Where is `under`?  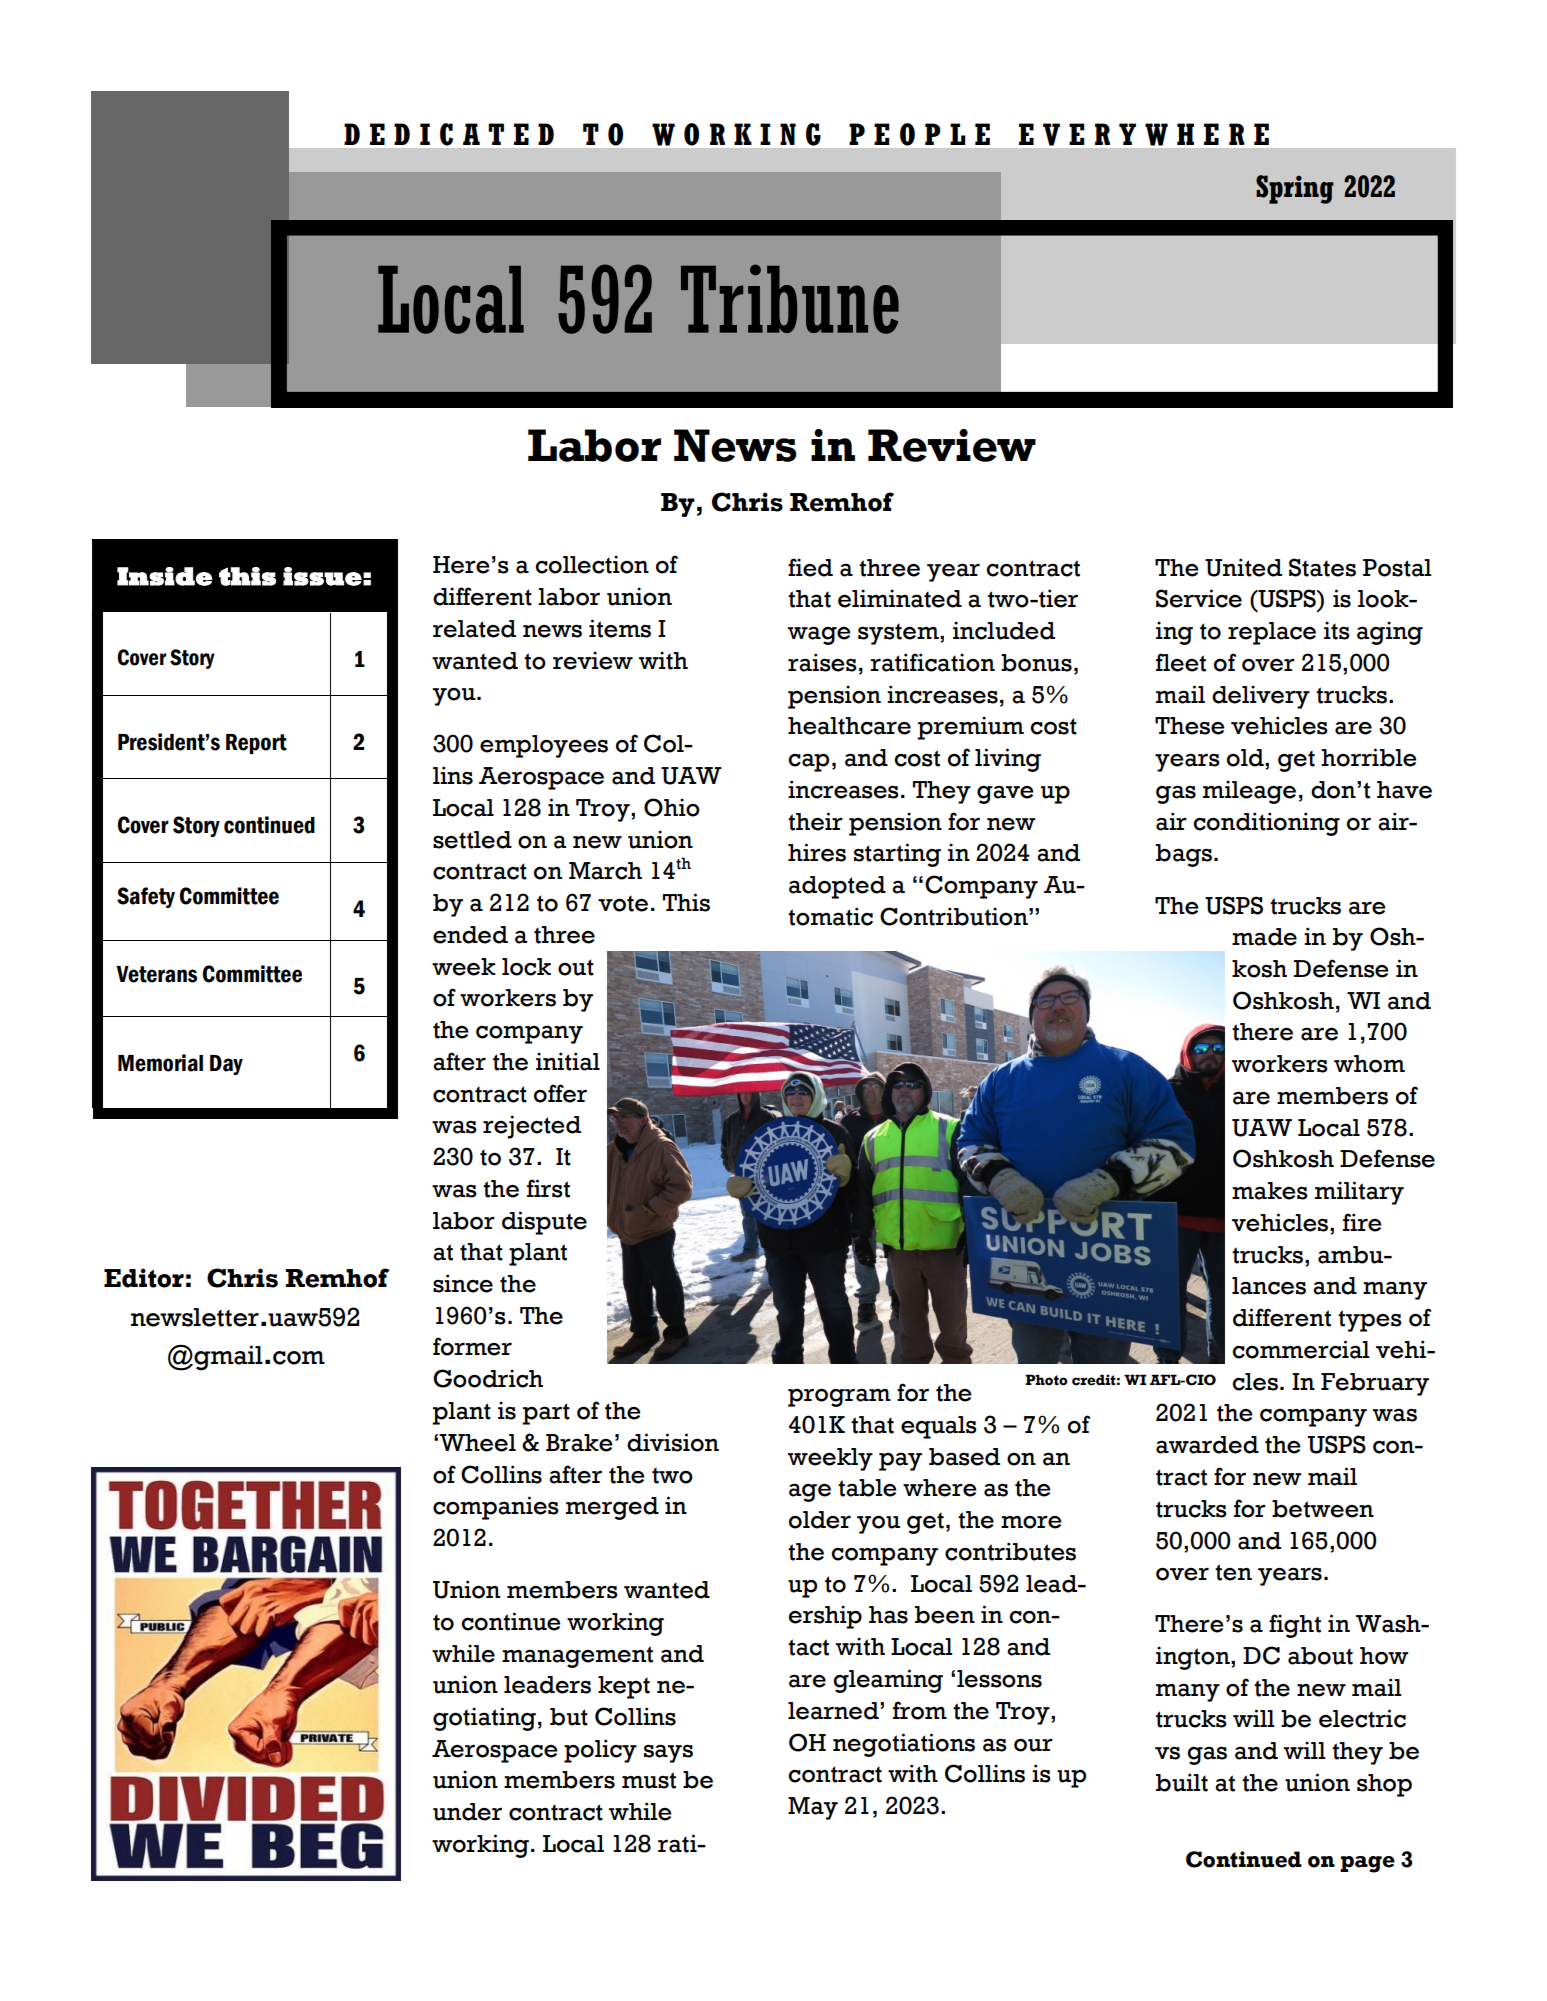 under is located at coordinates (467, 1812).
